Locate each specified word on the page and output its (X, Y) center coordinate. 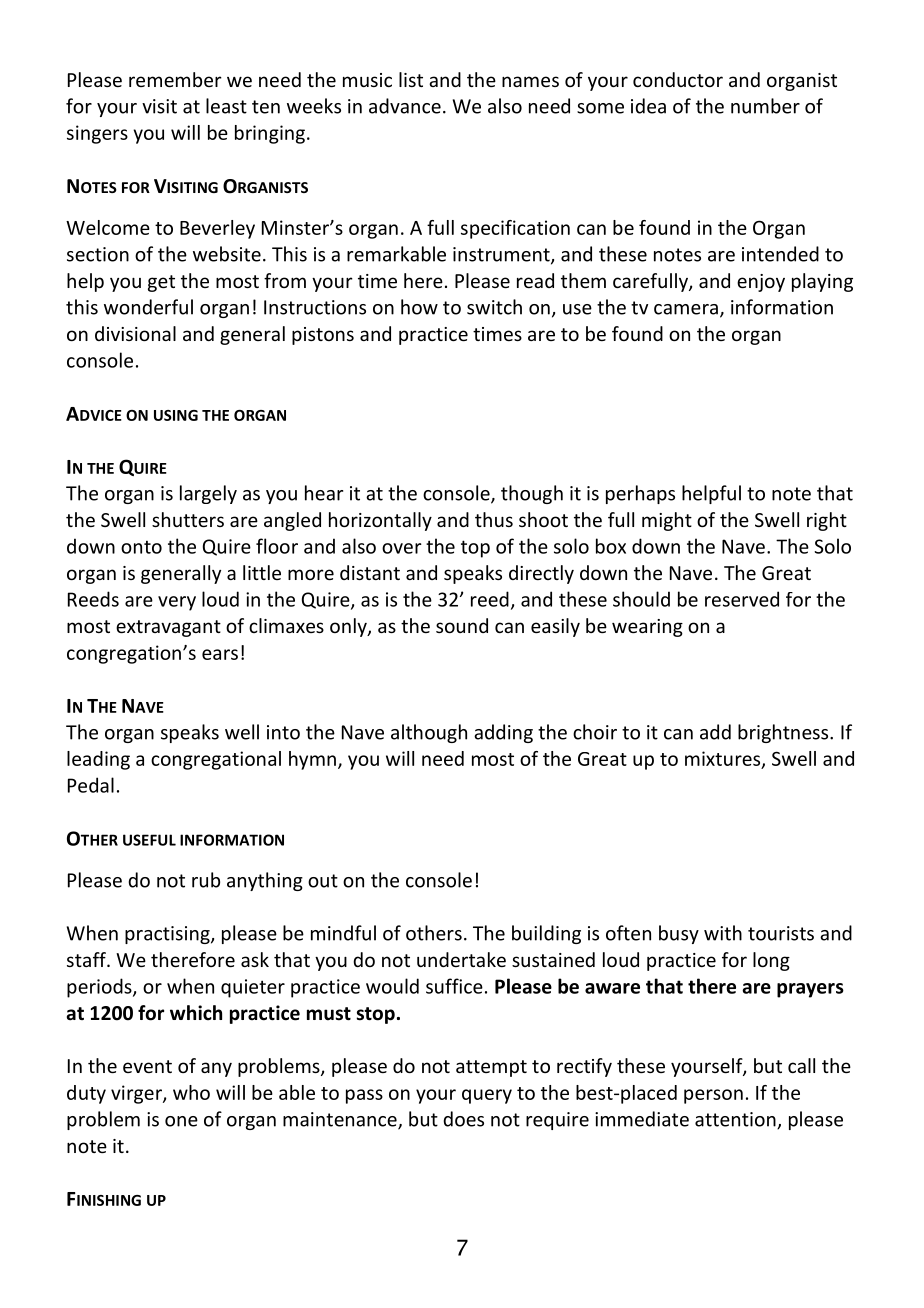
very (177, 603)
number (765, 106)
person (713, 1096)
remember (175, 79)
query (487, 1096)
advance (405, 106)
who (191, 1092)
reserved (742, 599)
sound (462, 625)
